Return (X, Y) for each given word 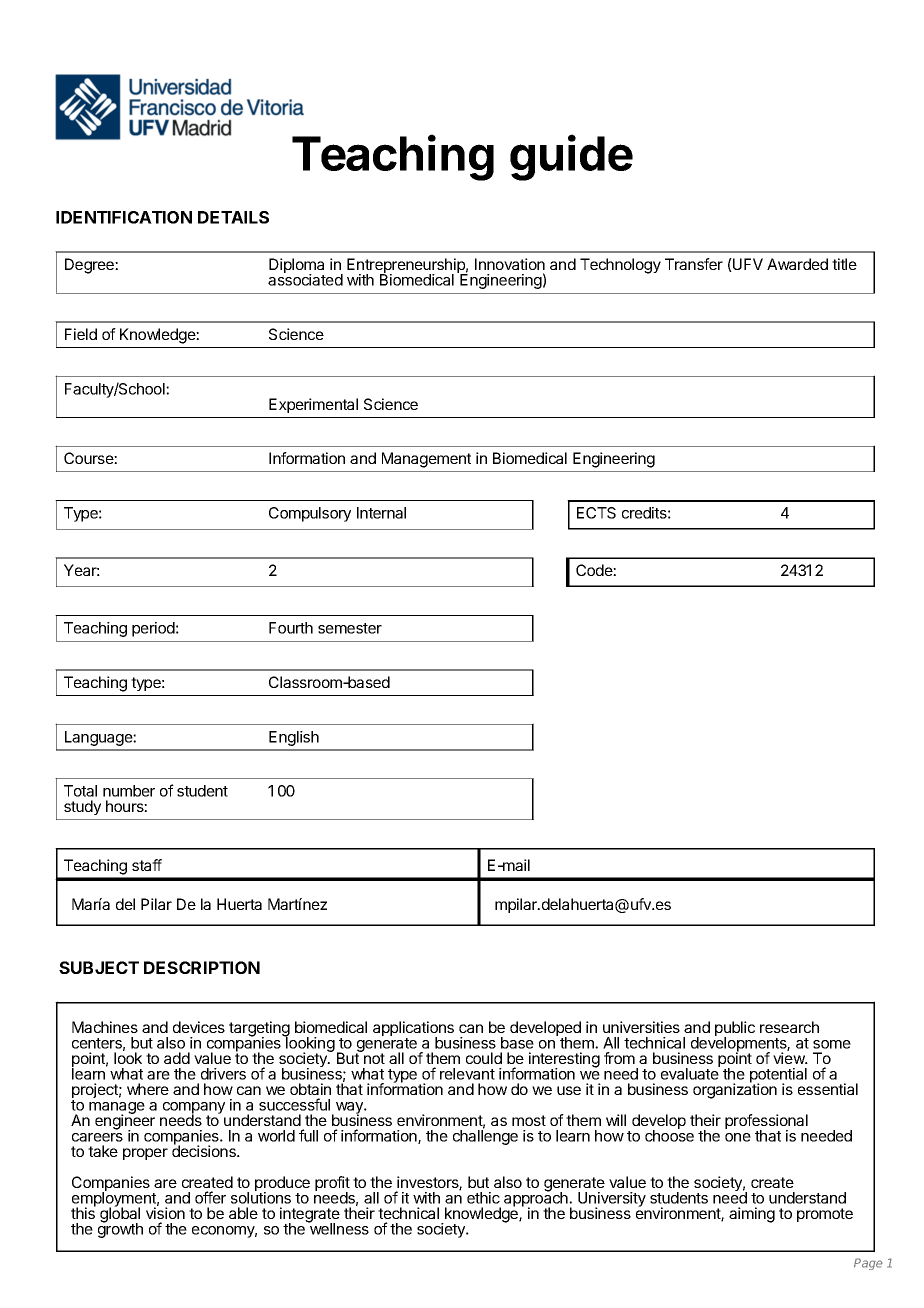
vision (165, 1213)
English (294, 738)
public (735, 1030)
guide (571, 158)
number (129, 791)
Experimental (313, 405)
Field (81, 334)
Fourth (291, 628)
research (789, 1027)
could (484, 1058)
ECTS (596, 513)
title (844, 264)
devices (199, 1027)
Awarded (797, 264)
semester (350, 628)
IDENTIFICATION (124, 217)
